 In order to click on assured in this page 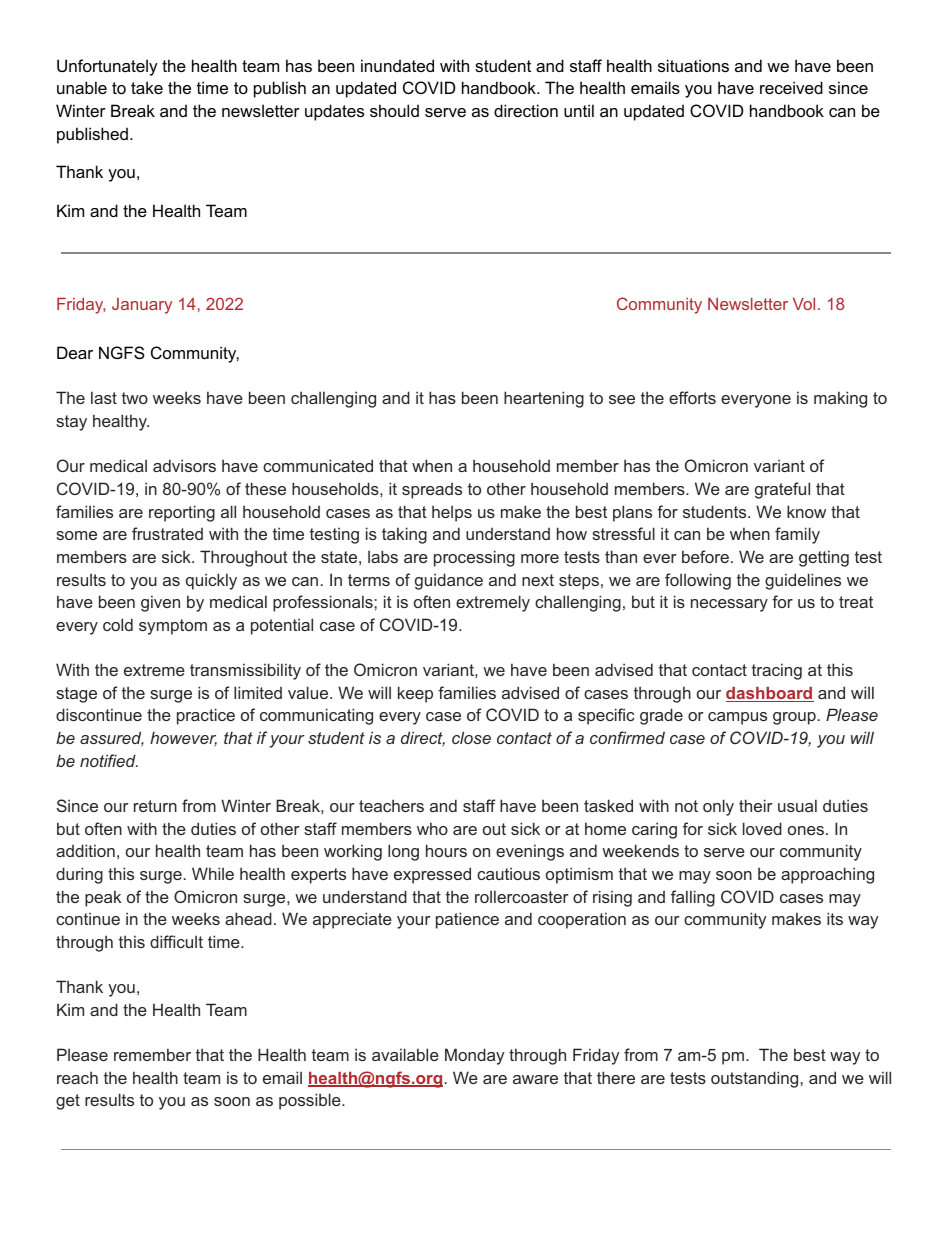, I will do `click(112, 739)`.
